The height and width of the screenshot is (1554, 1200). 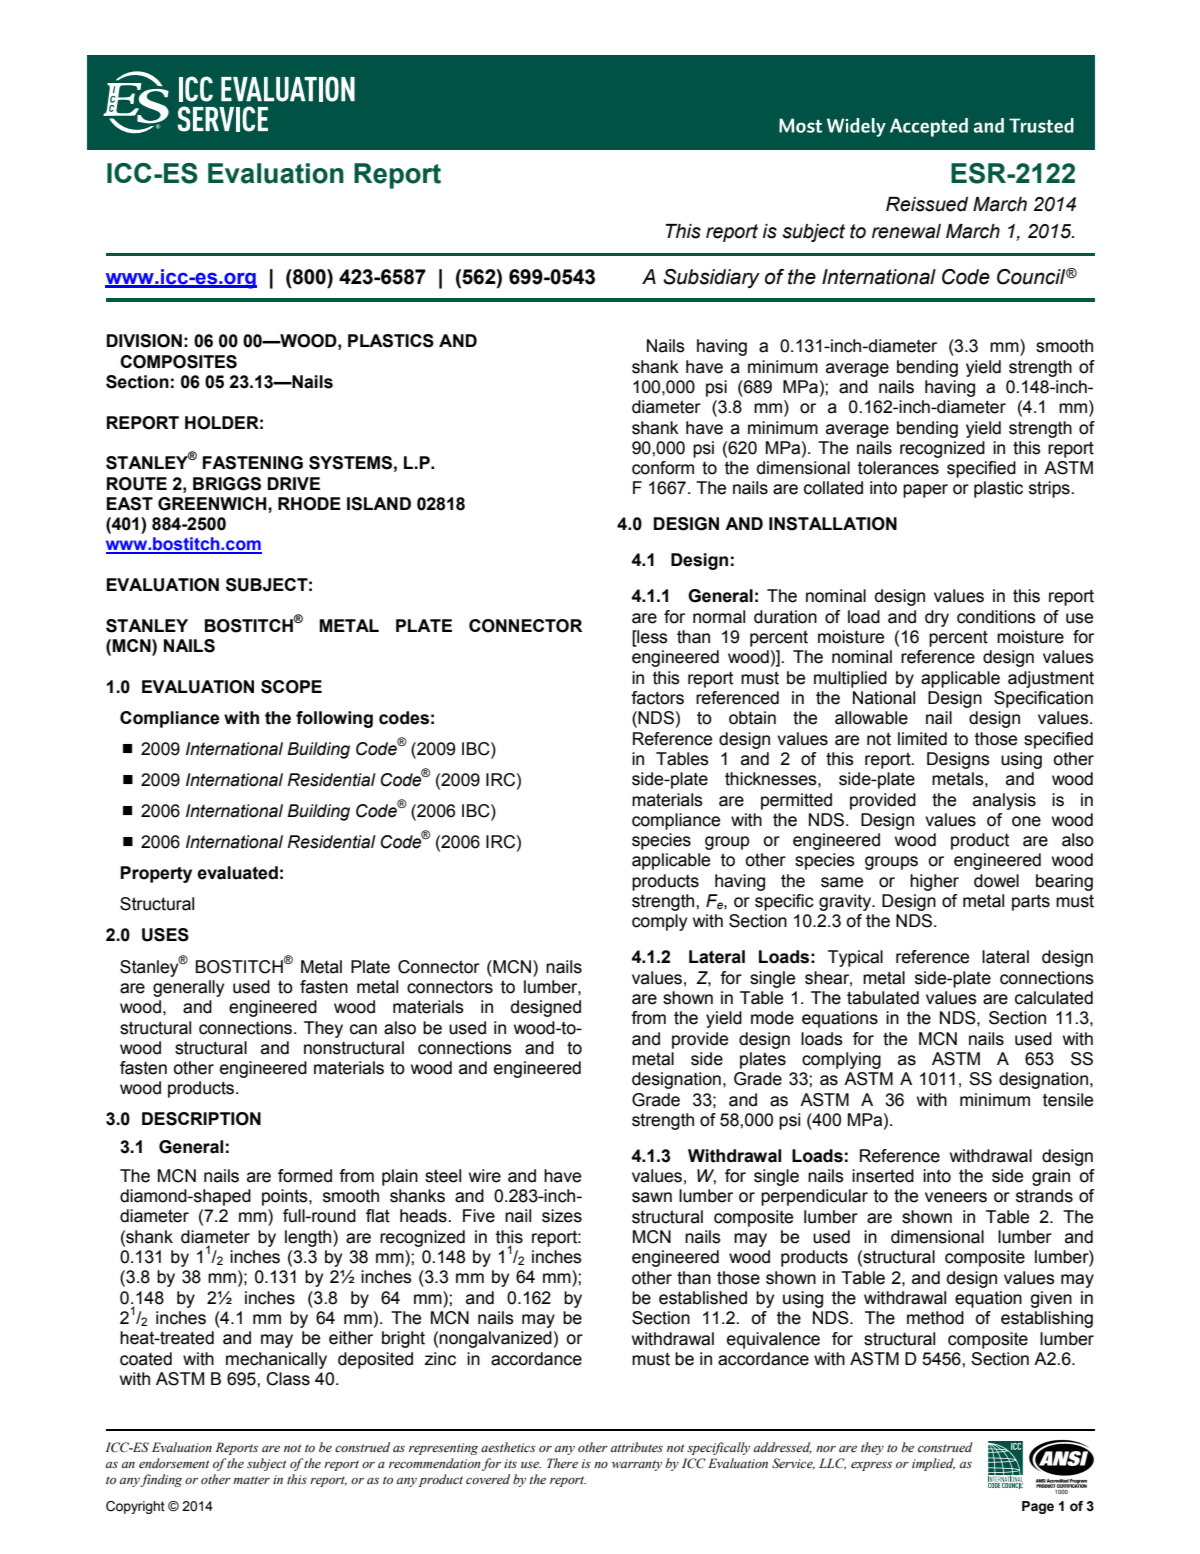 I want to click on conform, so click(x=663, y=468).
